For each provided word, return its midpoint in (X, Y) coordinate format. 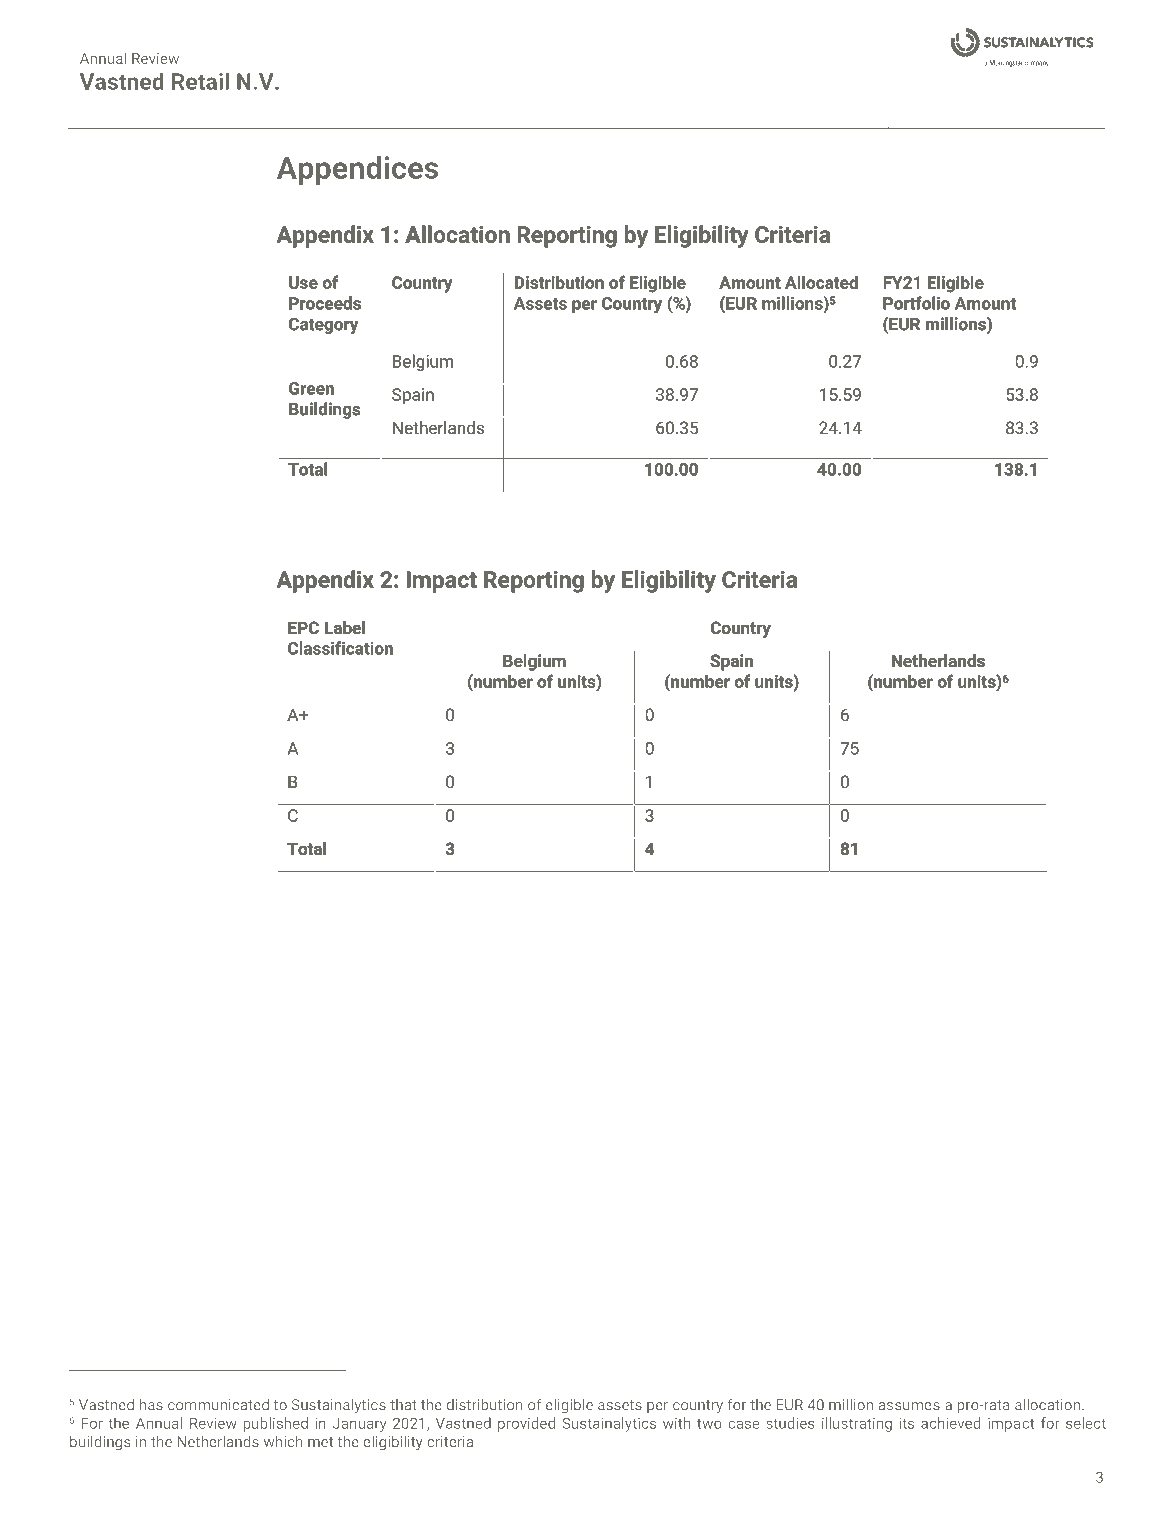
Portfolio (916, 303)
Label (345, 627)
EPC (303, 627)
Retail (200, 81)
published (275, 1424)
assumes (909, 1406)
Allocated (821, 282)
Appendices (357, 170)
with (676, 1423)
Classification (340, 648)
